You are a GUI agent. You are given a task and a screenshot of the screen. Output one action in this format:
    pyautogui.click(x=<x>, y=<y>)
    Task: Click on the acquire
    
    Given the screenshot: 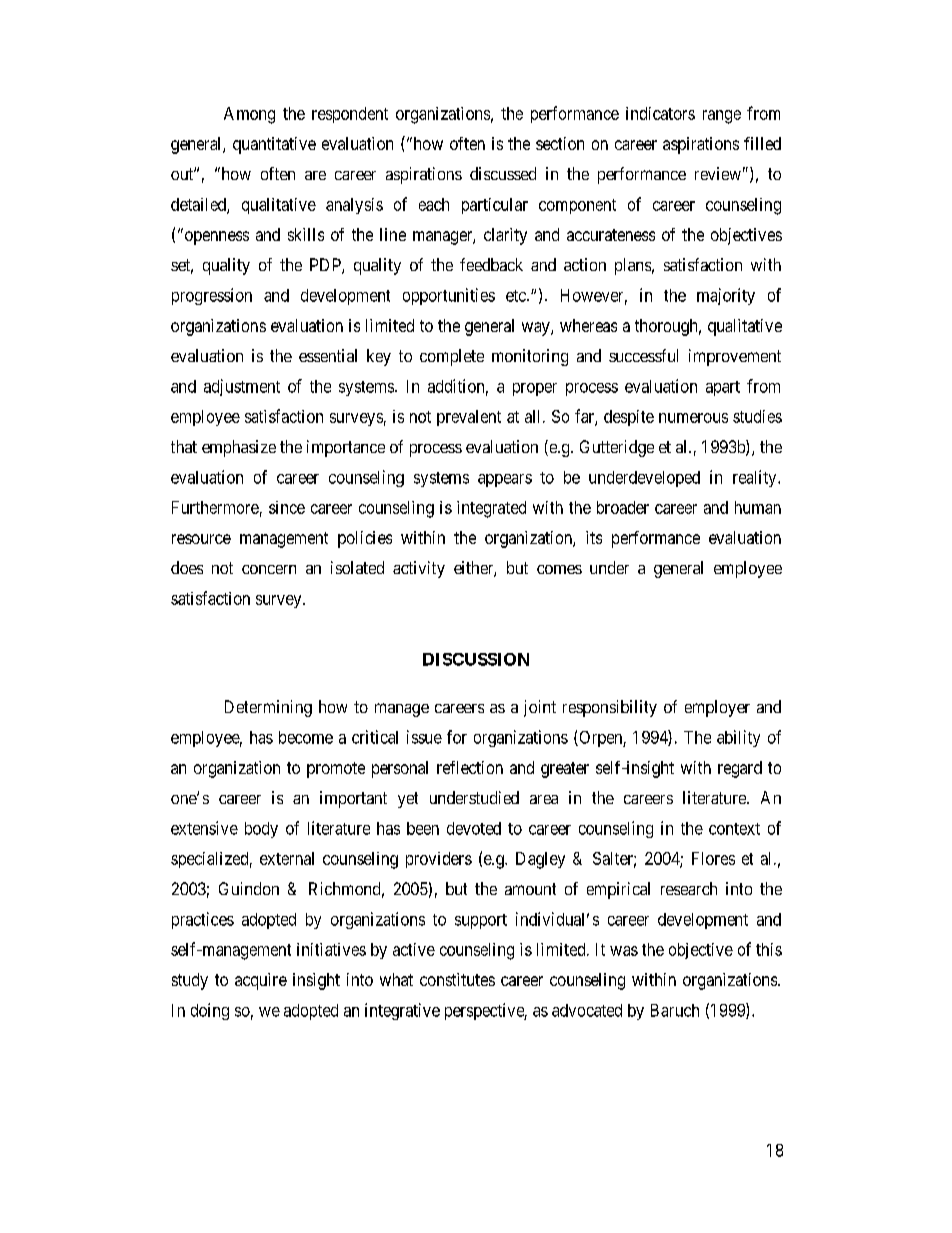 What is the action you would take?
    pyautogui.click(x=261, y=981)
